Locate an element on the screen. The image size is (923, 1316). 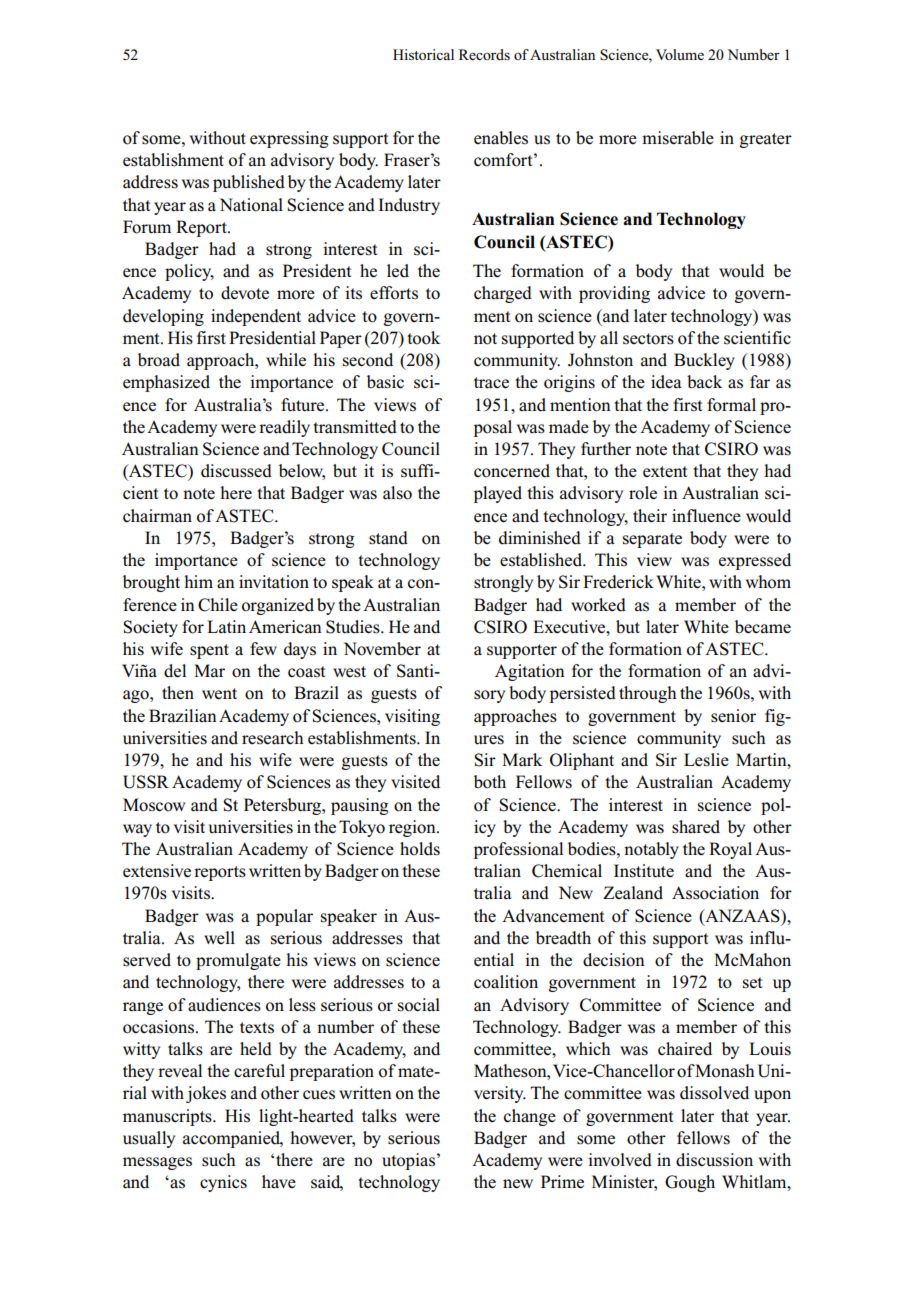
Volume is located at coordinates (680, 54).
